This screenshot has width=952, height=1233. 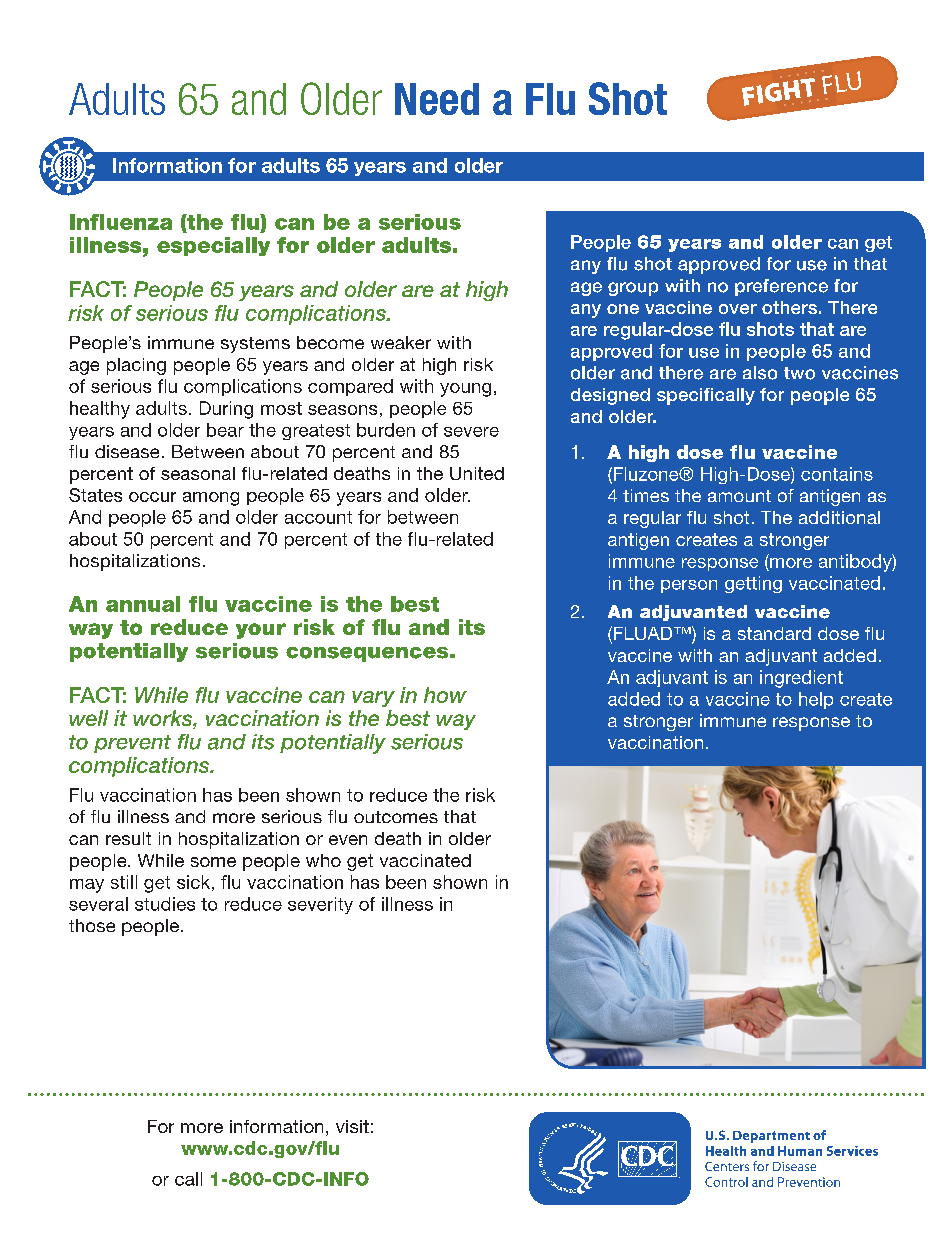 I want to click on vary, so click(x=373, y=699).
